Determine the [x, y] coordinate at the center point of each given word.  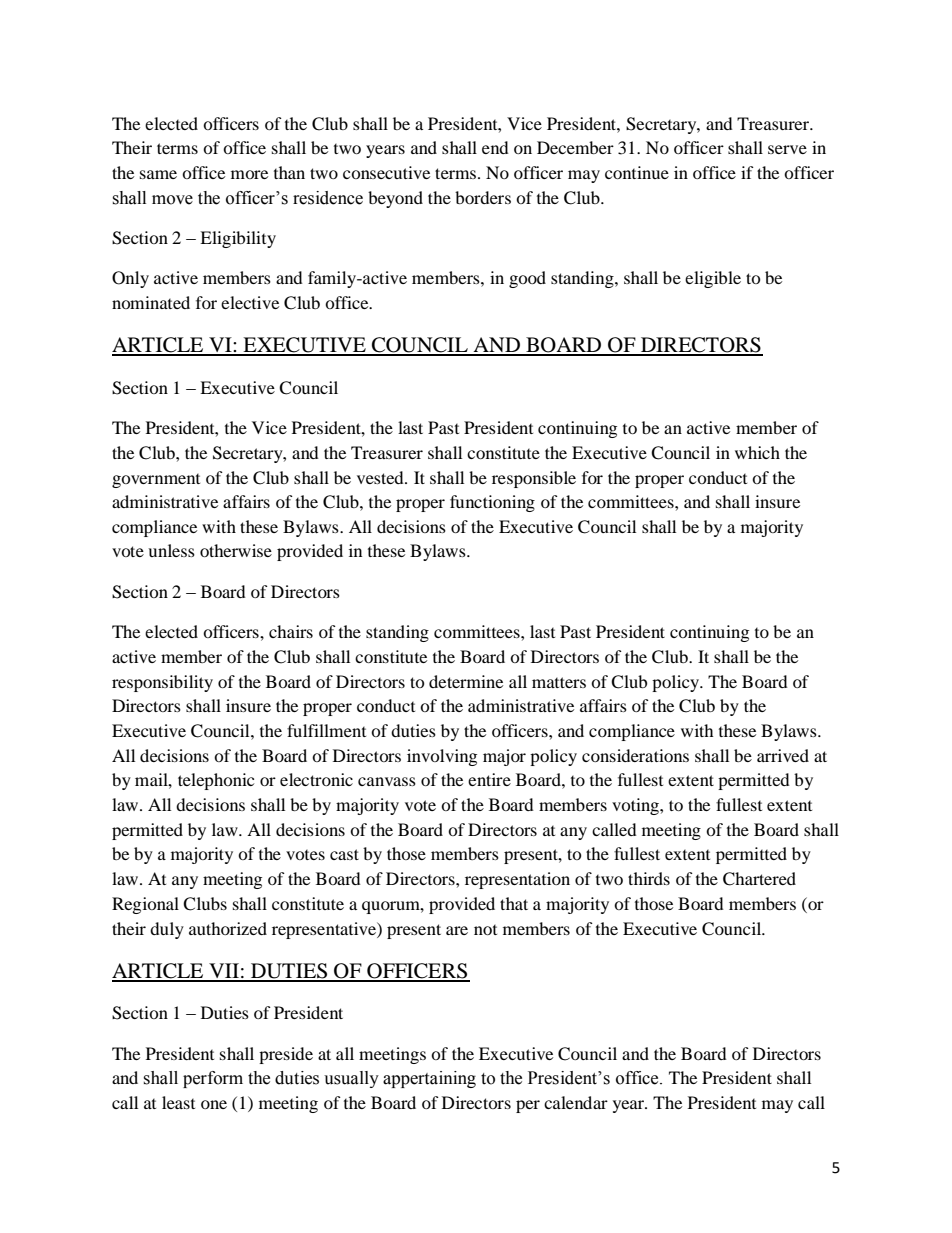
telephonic [216, 781]
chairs [291, 631]
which [757, 452]
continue [637, 172]
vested [381, 477]
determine [466, 681]
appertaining [429, 1079]
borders [483, 197]
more [249, 174]
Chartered [759, 879]
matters [559, 682]
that [514, 903]
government [156, 481]
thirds [649, 878]
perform [213, 1079]
